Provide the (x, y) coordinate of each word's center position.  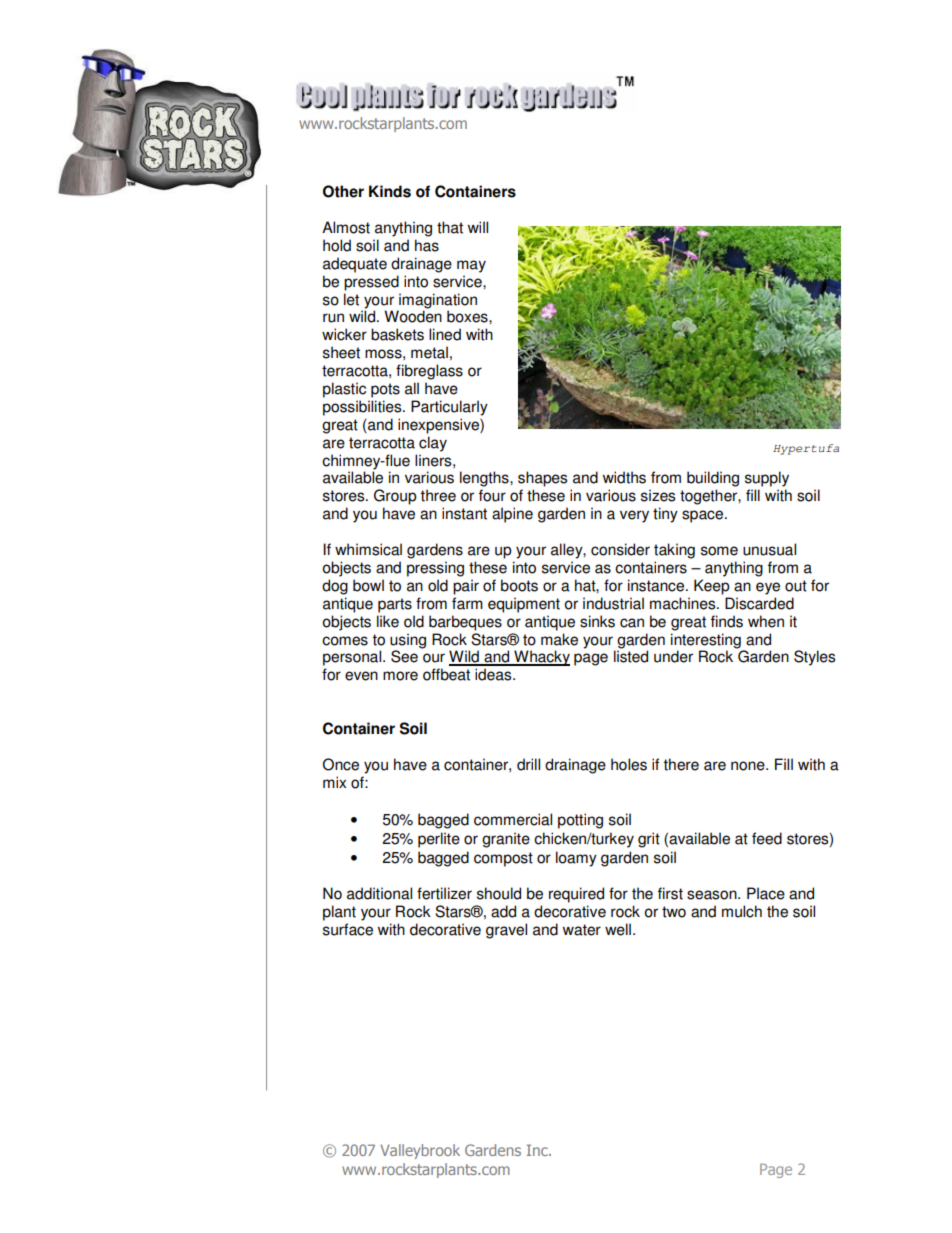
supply (767, 479)
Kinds (390, 191)
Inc (538, 1150)
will (478, 227)
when (766, 621)
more (400, 676)
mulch (742, 911)
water (582, 930)
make (559, 639)
